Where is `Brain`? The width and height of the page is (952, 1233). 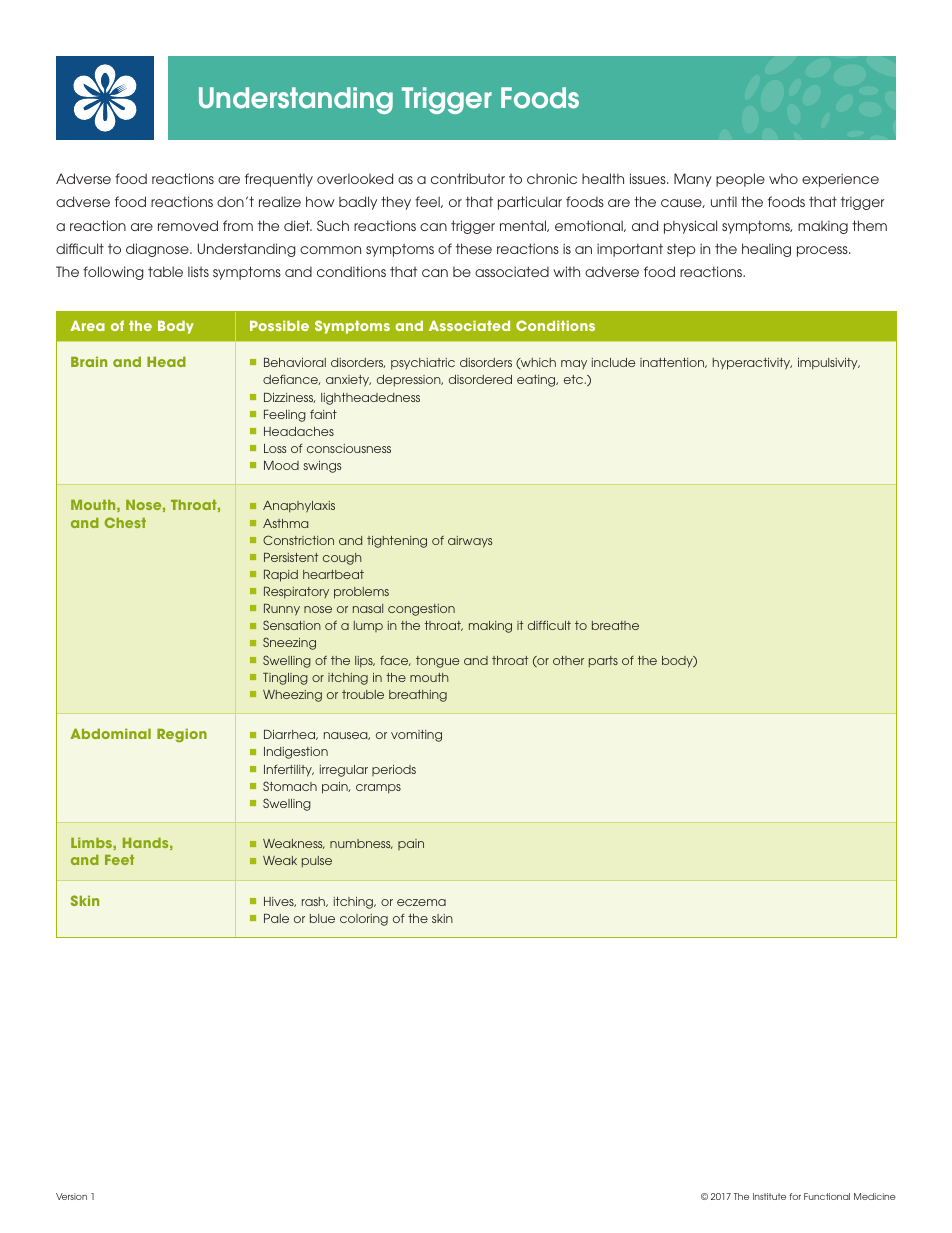 Brain is located at coordinates (89, 361).
